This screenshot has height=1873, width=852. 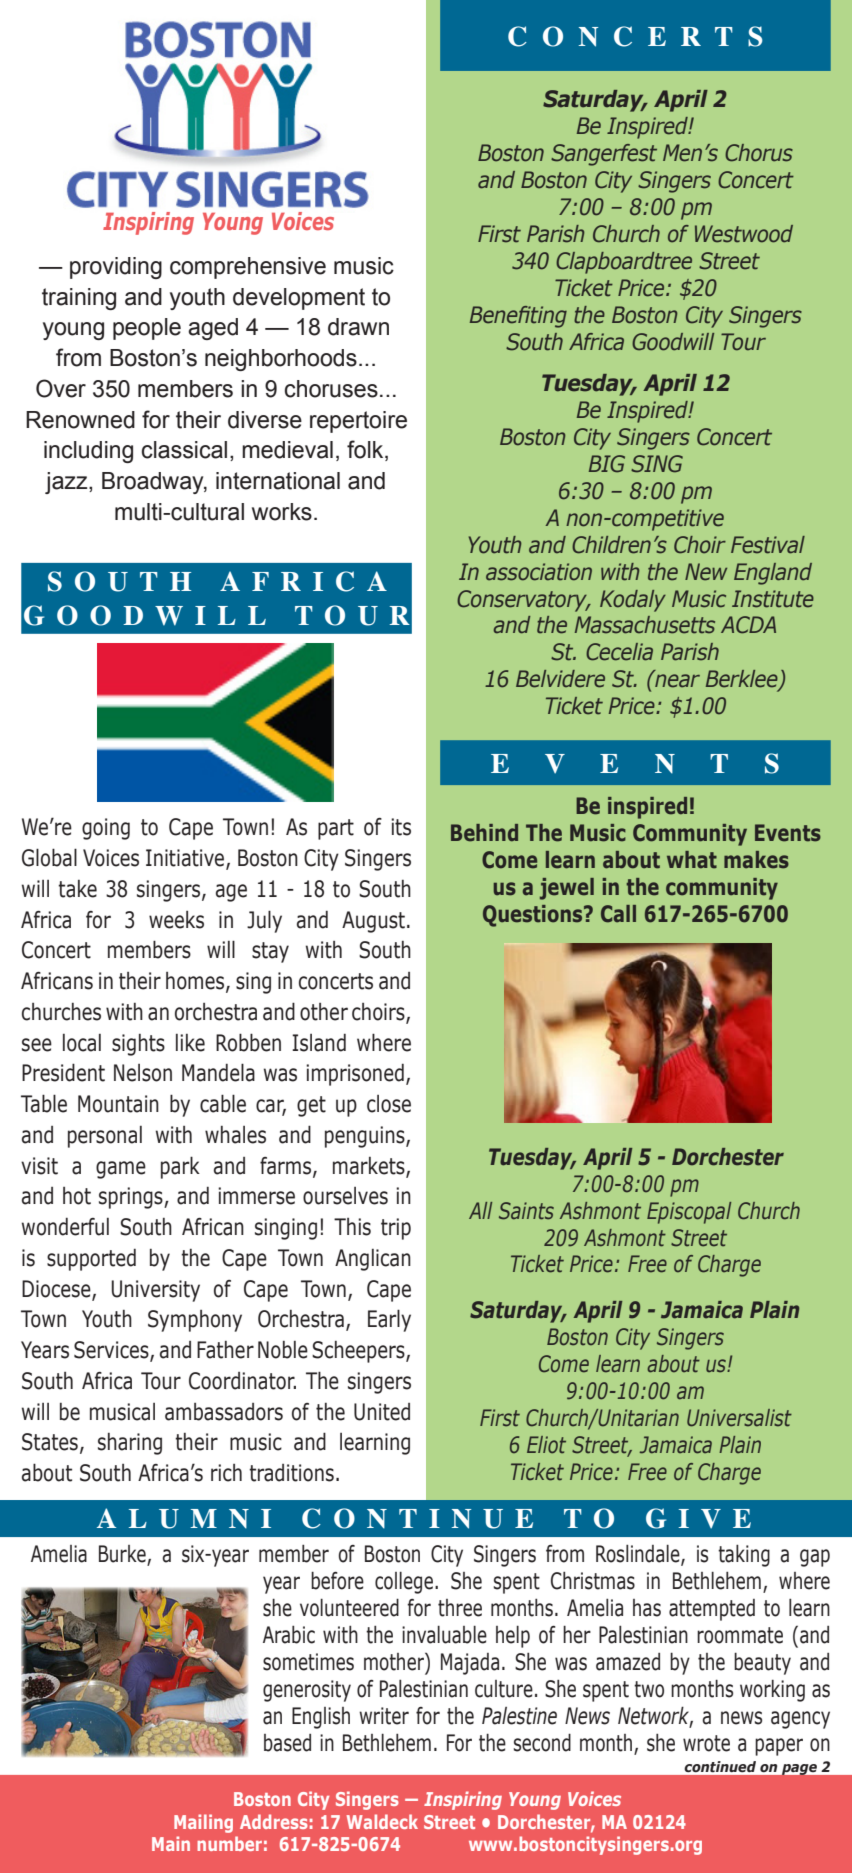 I want to click on sharing, so click(x=130, y=1444).
